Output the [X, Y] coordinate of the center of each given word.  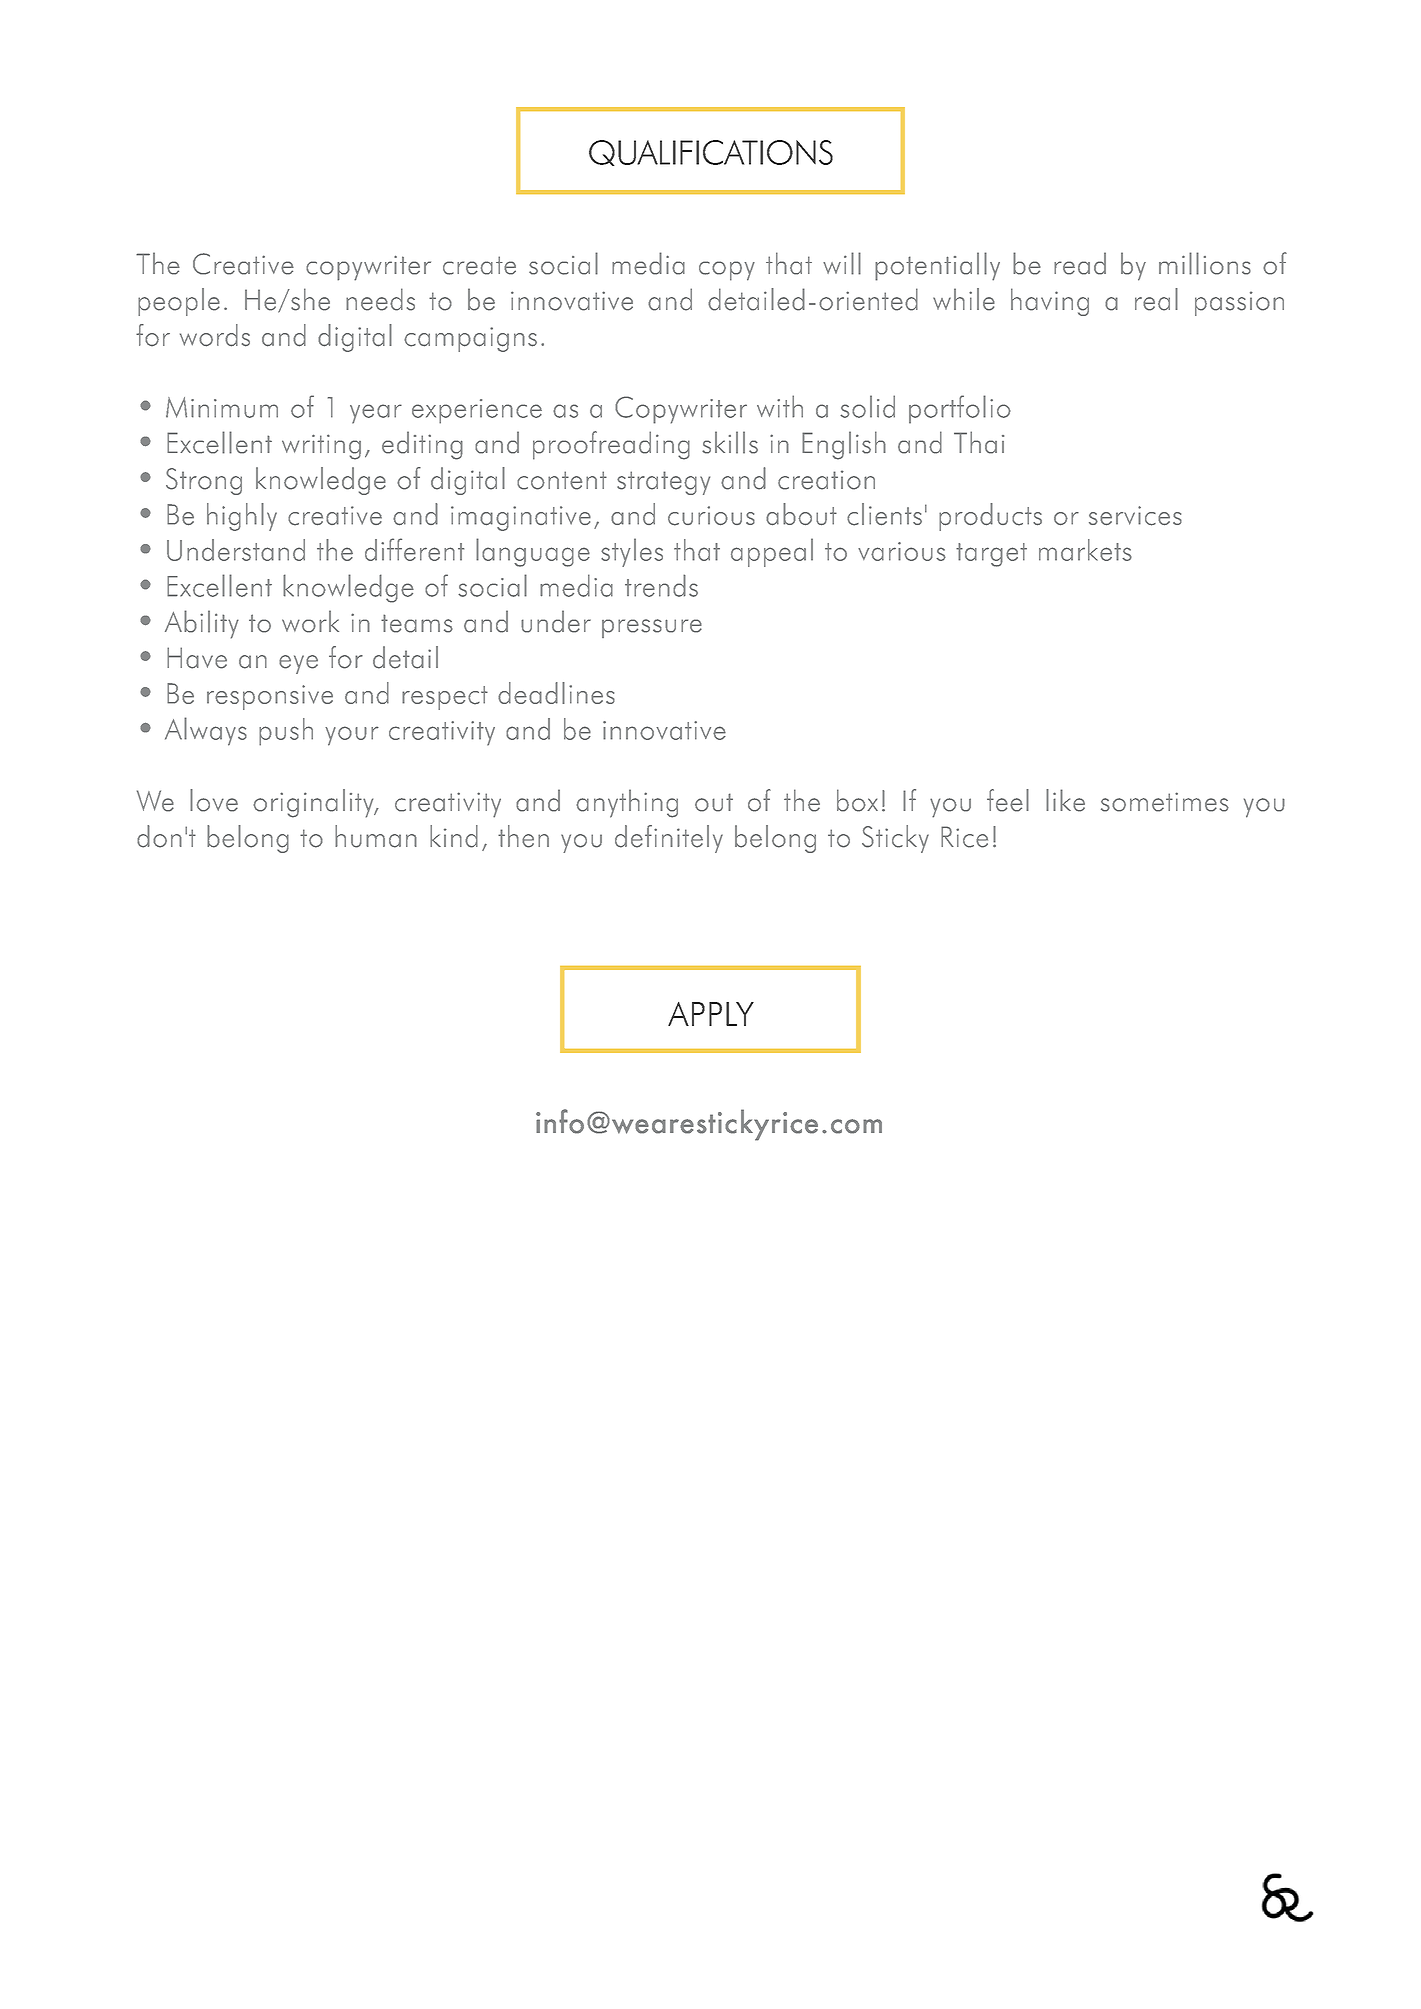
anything [627, 803]
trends [661, 585]
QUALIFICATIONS [711, 153]
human [376, 836]
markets [1085, 550]
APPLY [711, 1014]
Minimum [222, 407]
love [214, 800]
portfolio [960, 409]
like [1065, 800]
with [780, 406]
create [479, 265]
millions [1205, 263]
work [310, 621]
